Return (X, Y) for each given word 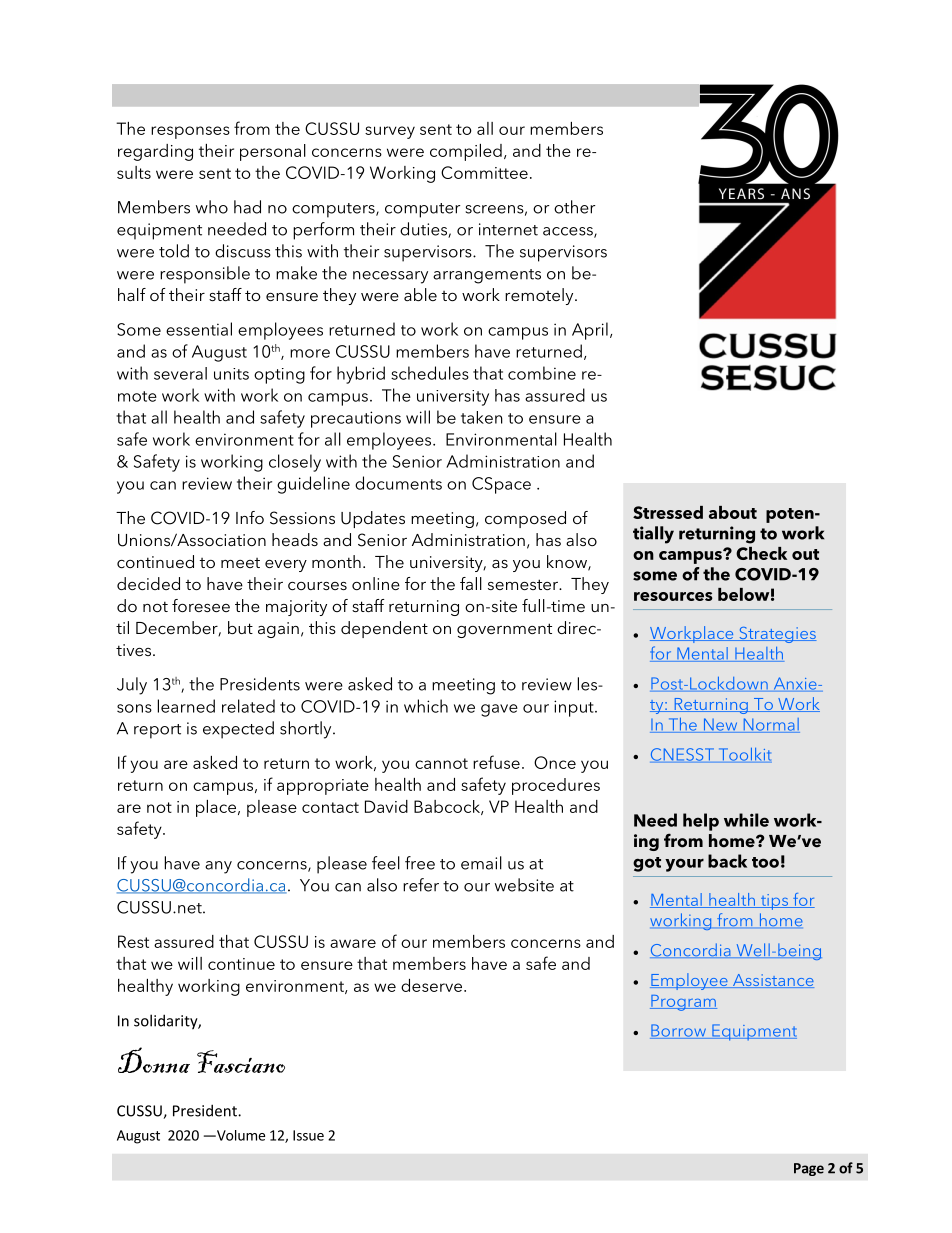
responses (190, 132)
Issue (308, 1135)
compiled (466, 152)
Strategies (777, 635)
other (574, 207)
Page (809, 1169)
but (240, 627)
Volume (239, 1135)
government (504, 630)
